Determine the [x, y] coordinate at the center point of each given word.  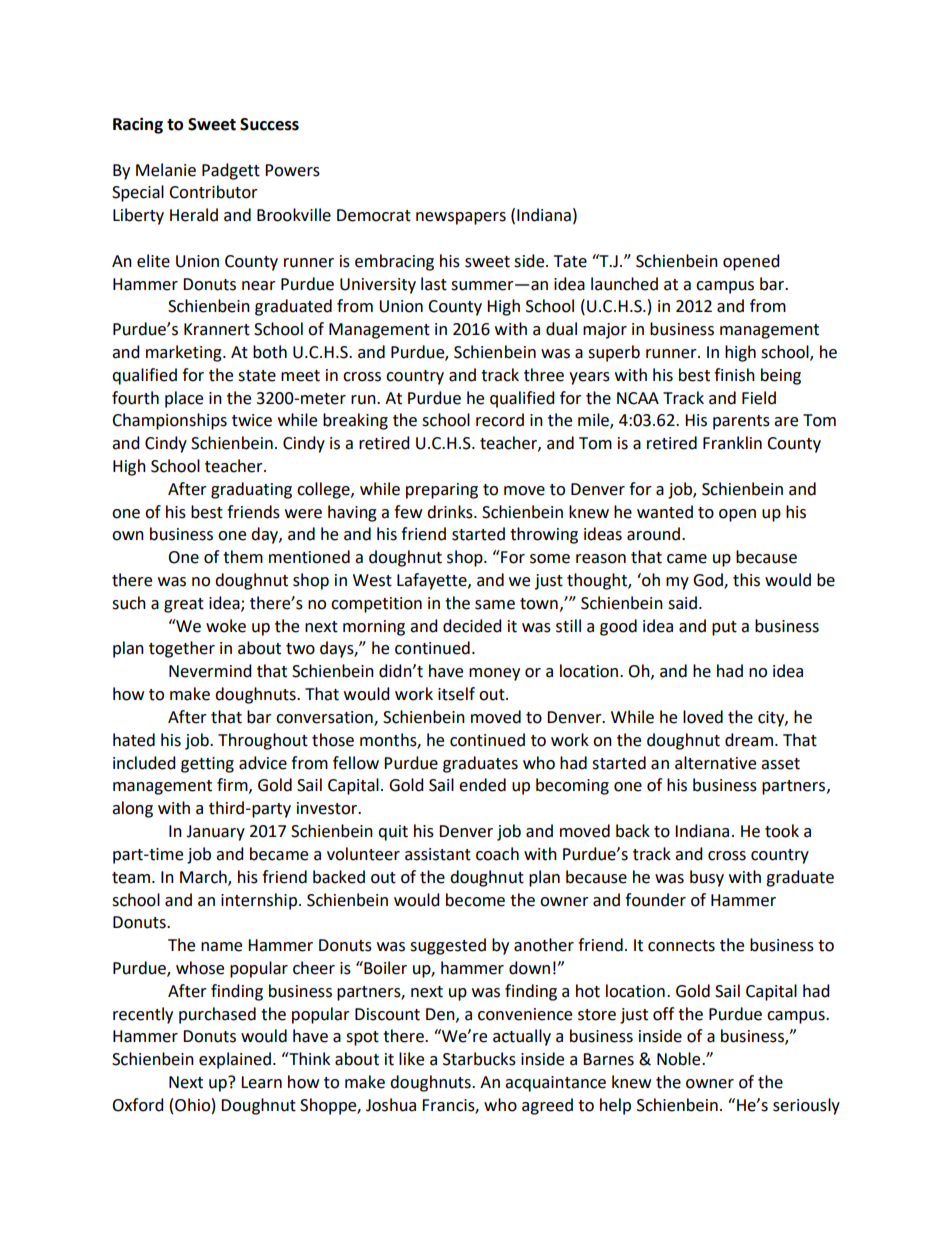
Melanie [166, 170]
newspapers [461, 218]
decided [472, 626]
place [184, 399]
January [215, 833]
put [724, 628]
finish [734, 375]
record [500, 420]
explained [235, 1060]
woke [226, 626]
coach [497, 854]
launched [624, 284]
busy [707, 878]
